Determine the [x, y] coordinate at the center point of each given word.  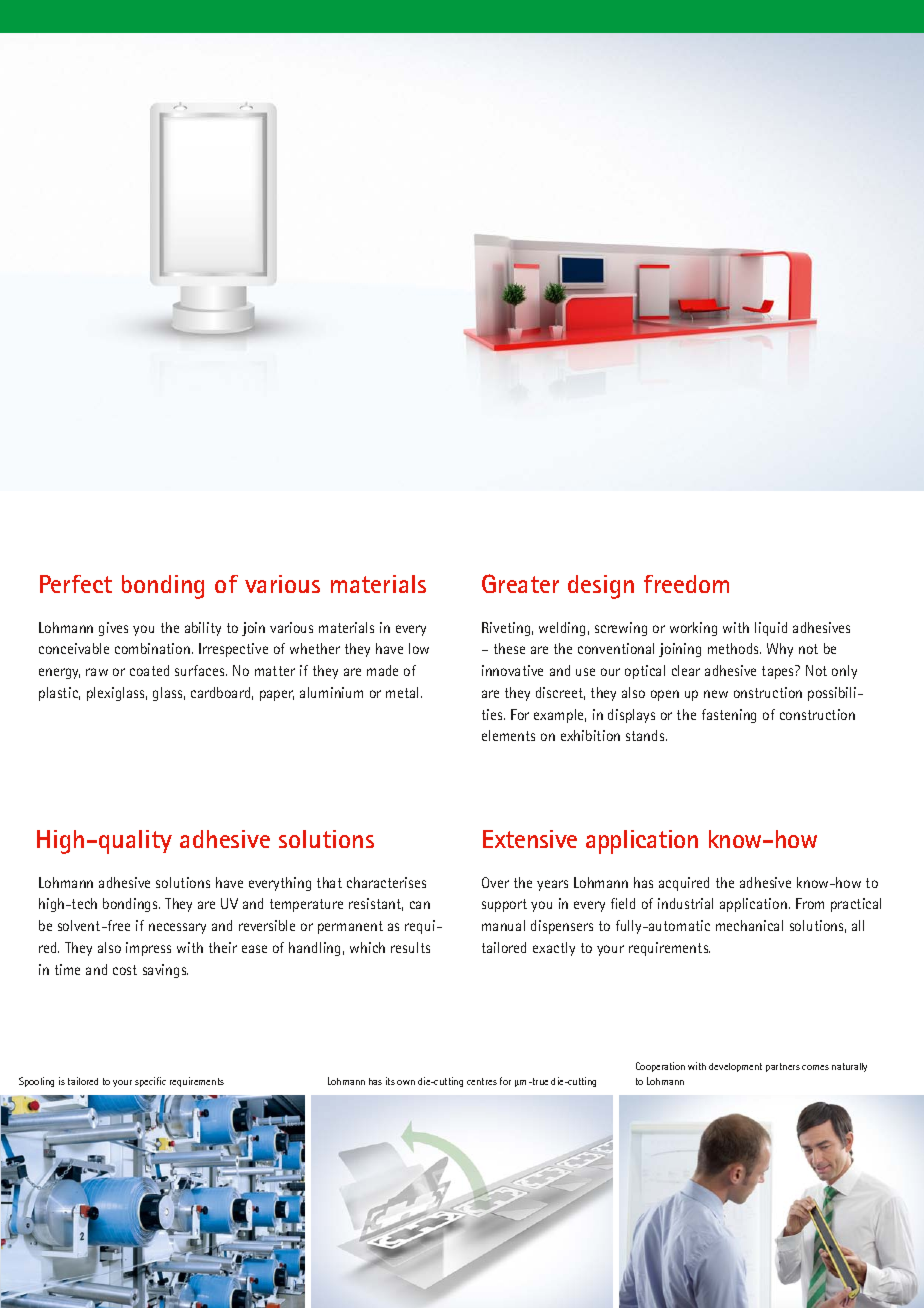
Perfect [76, 584]
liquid [771, 629]
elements [508, 735]
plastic [59, 694]
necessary [177, 928]
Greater [520, 583]
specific [150, 1082]
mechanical [749, 925]
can [420, 905]
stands [646, 735]
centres [482, 1081]
